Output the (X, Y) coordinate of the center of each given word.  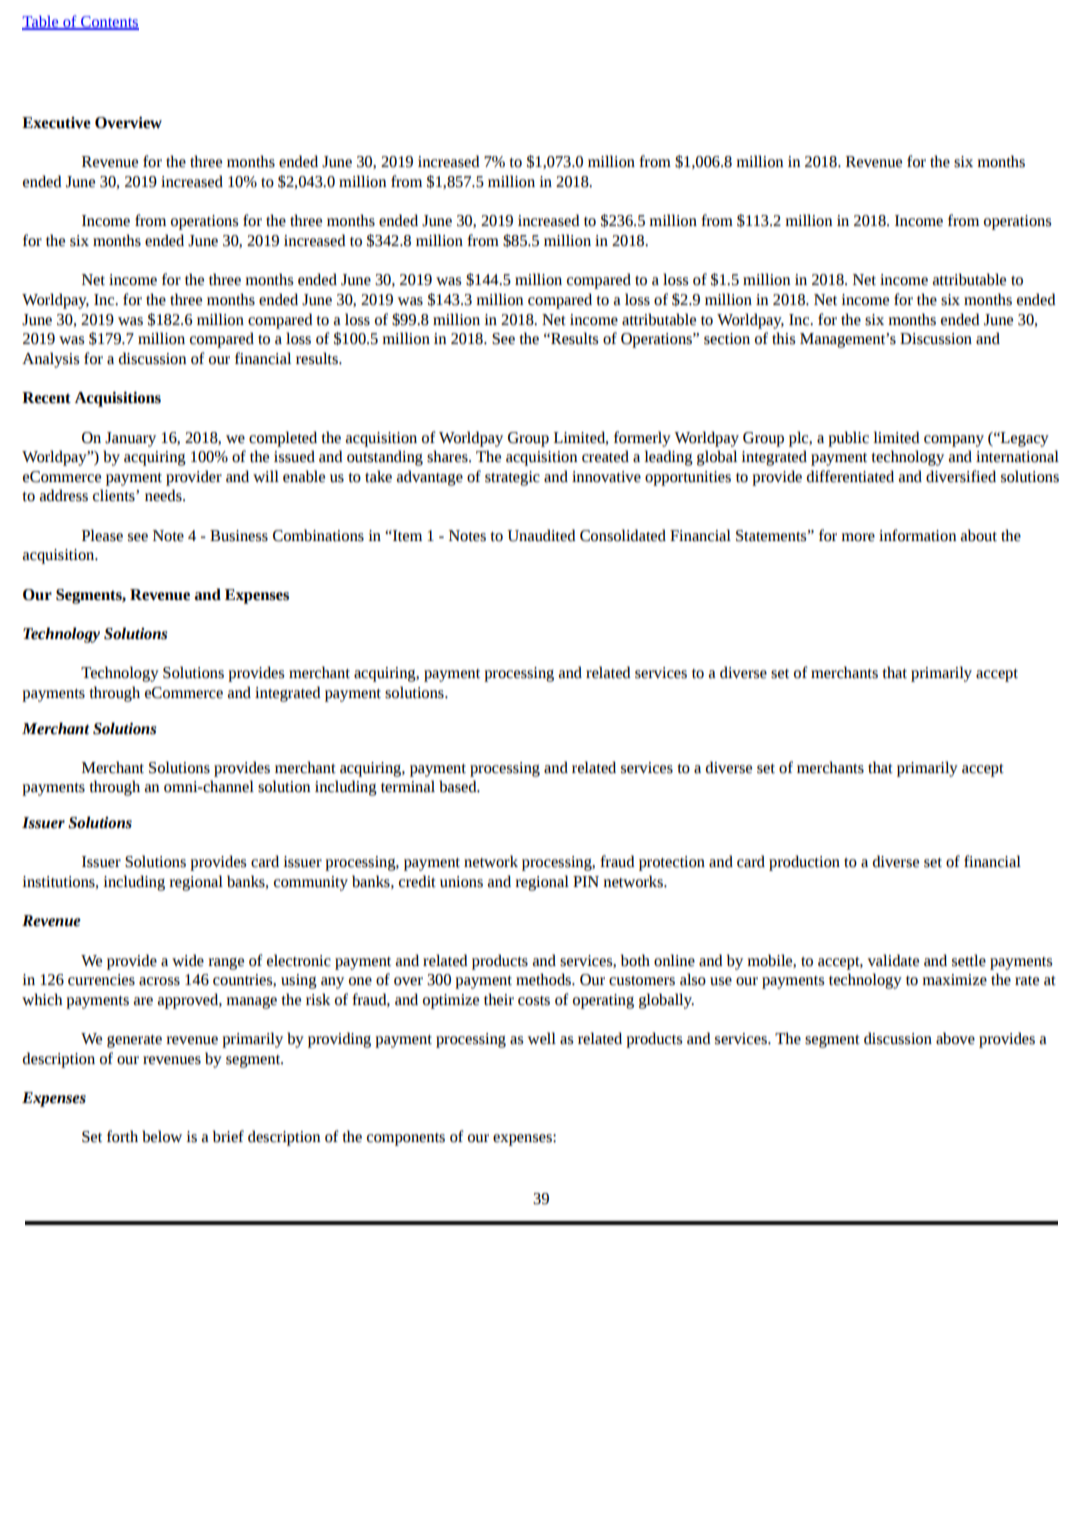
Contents (109, 23)
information (918, 535)
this (783, 338)
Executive (56, 123)
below (162, 1136)
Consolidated (623, 535)
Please (102, 535)
